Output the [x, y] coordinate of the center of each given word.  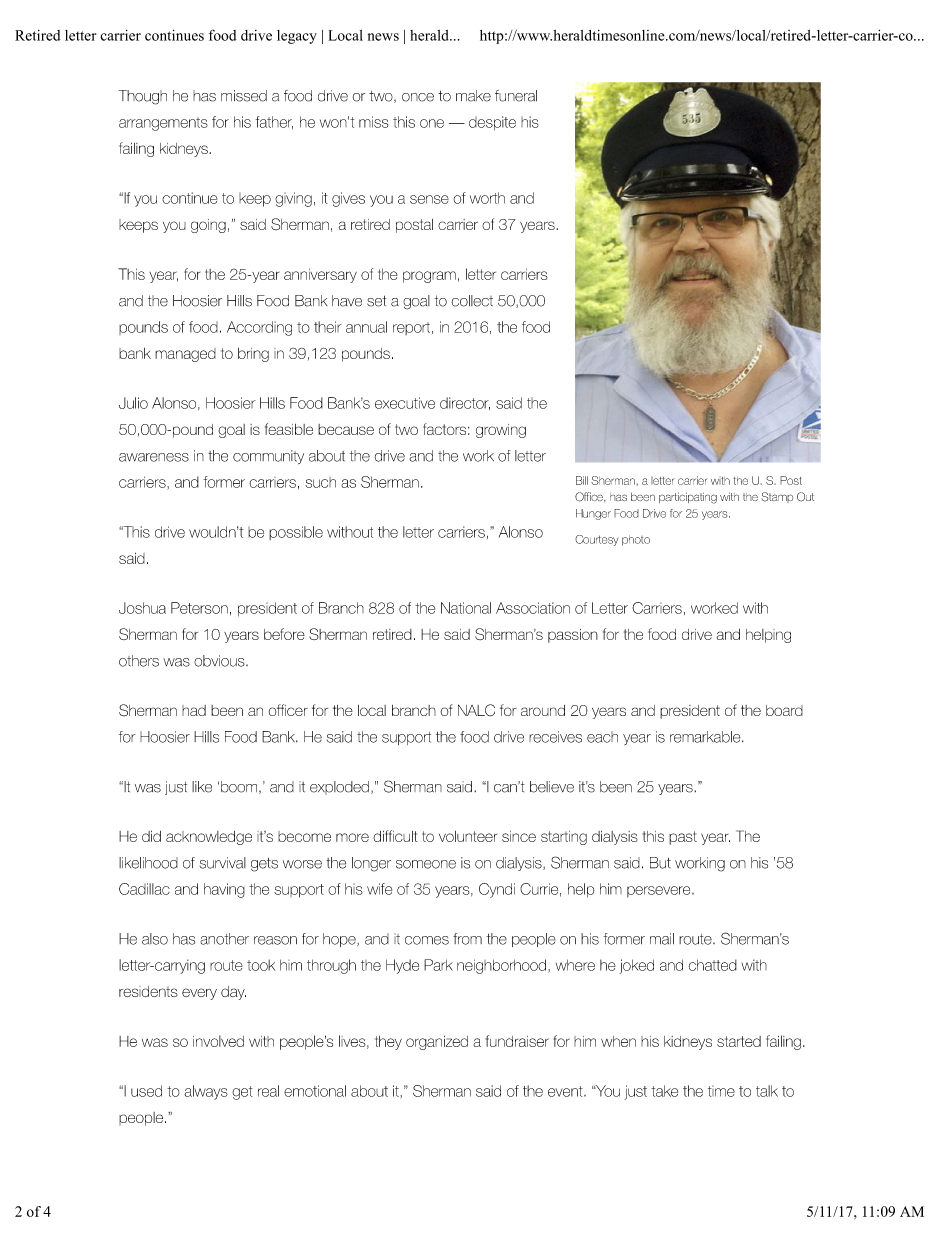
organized [437, 1043]
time [721, 1091]
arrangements [163, 124]
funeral [516, 96]
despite [492, 123]
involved [218, 1041]
